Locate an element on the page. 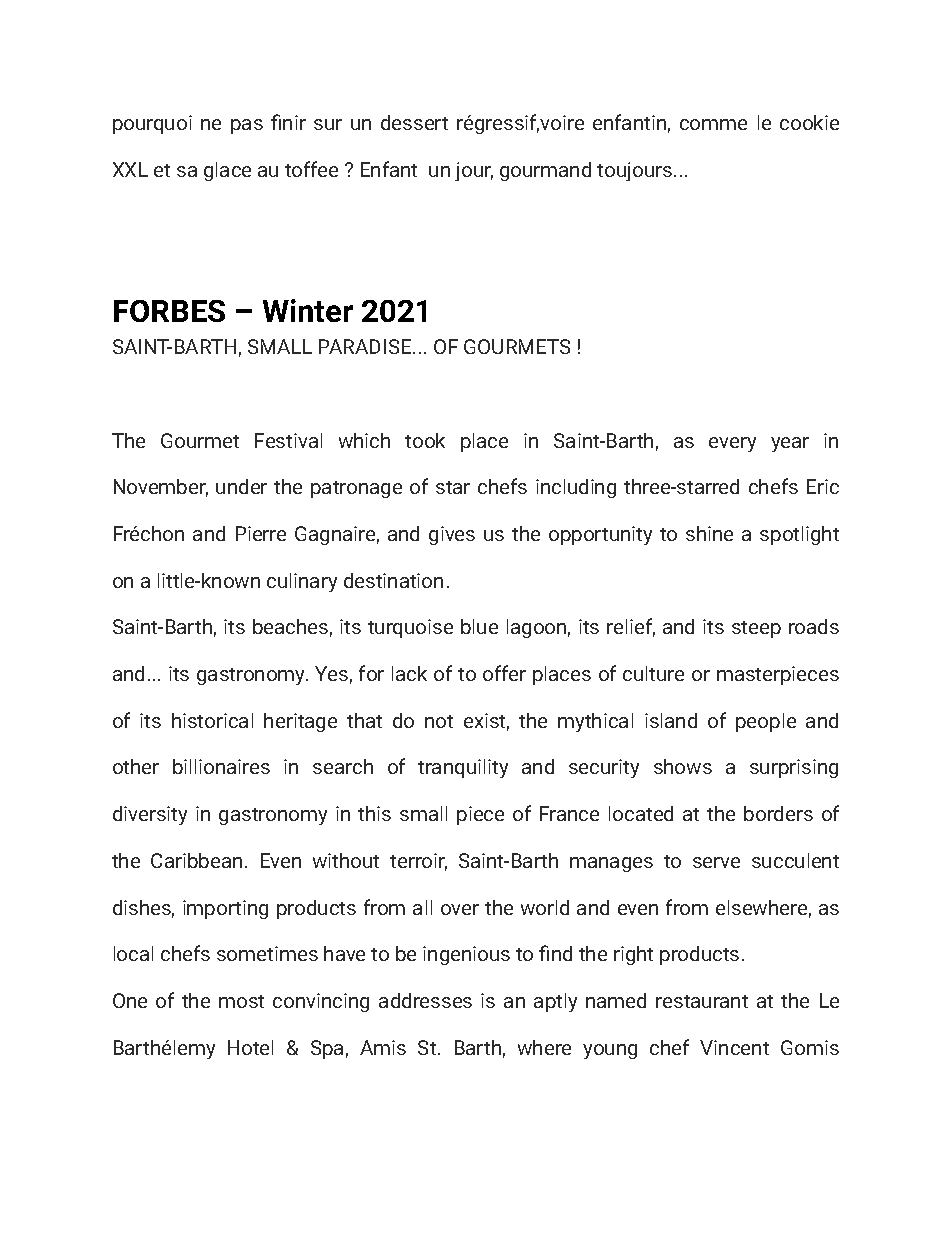  under is located at coordinates (241, 486).
